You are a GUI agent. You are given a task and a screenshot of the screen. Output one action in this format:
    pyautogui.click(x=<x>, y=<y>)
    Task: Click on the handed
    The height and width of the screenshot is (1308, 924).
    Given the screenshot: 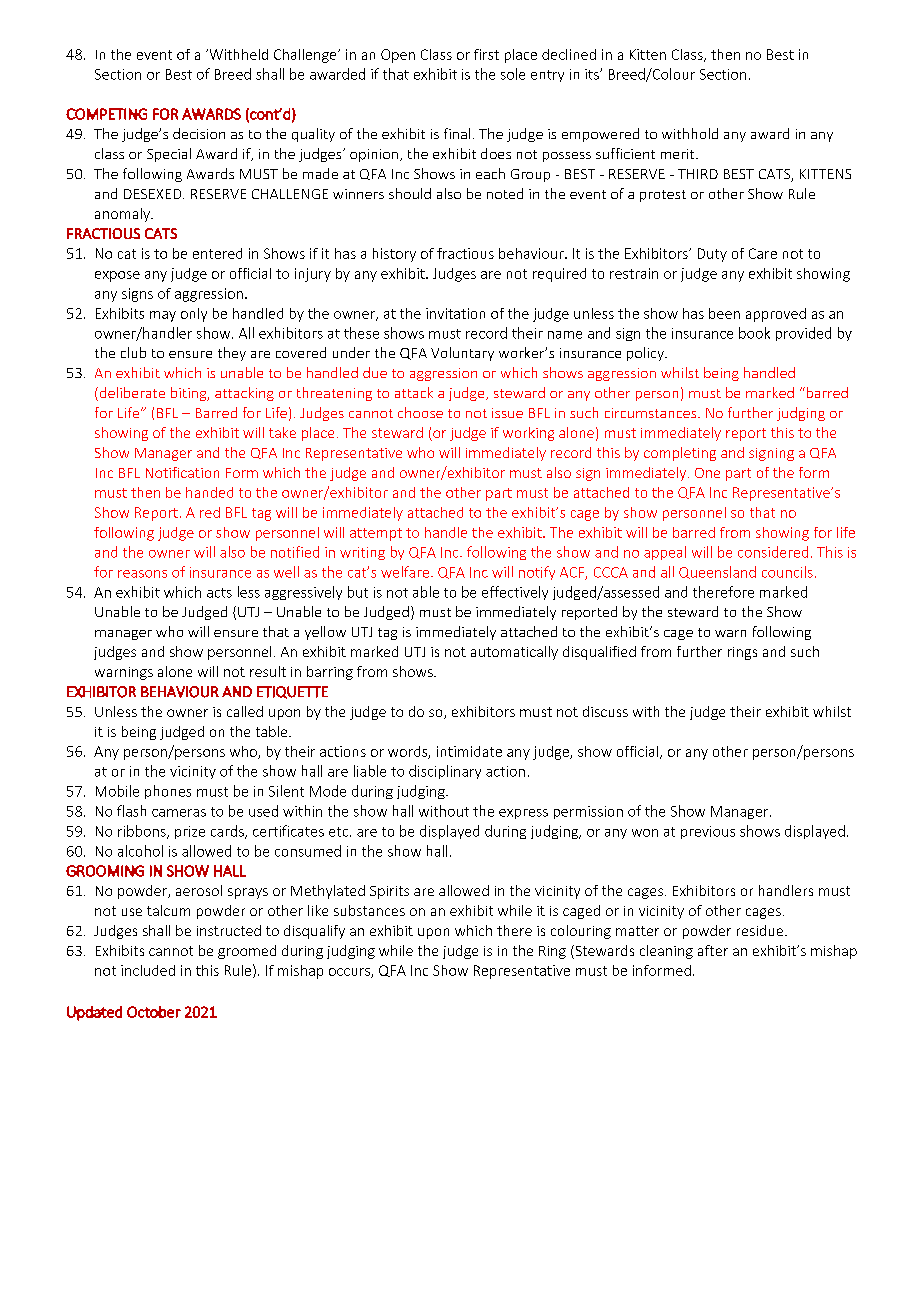 What is the action you would take?
    pyautogui.click(x=209, y=492)
